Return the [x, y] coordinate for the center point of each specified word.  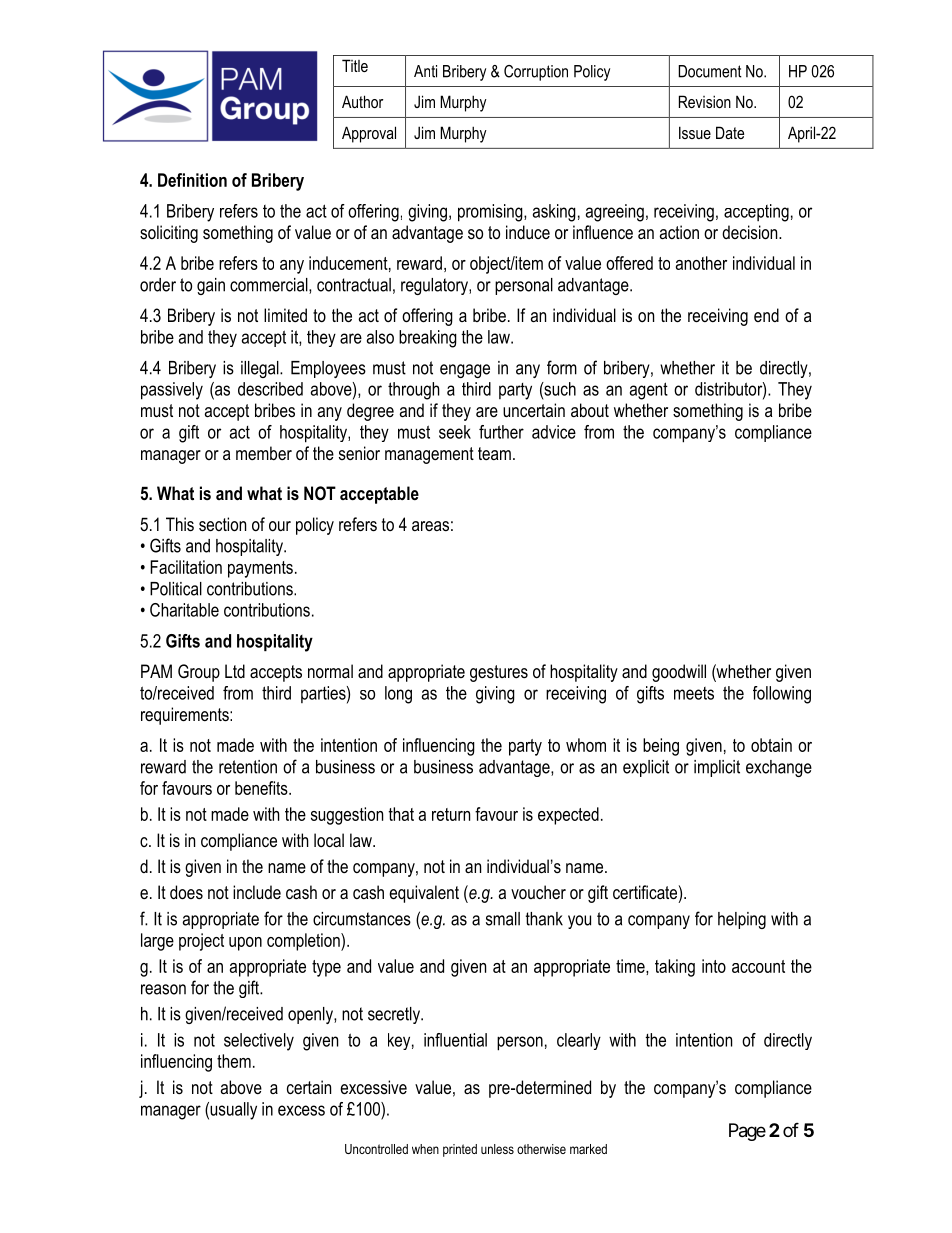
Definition [192, 180]
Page [747, 1132]
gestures [499, 673]
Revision [705, 101]
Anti [425, 71]
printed [460, 1150]
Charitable [184, 610]
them [234, 1061]
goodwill [679, 673]
